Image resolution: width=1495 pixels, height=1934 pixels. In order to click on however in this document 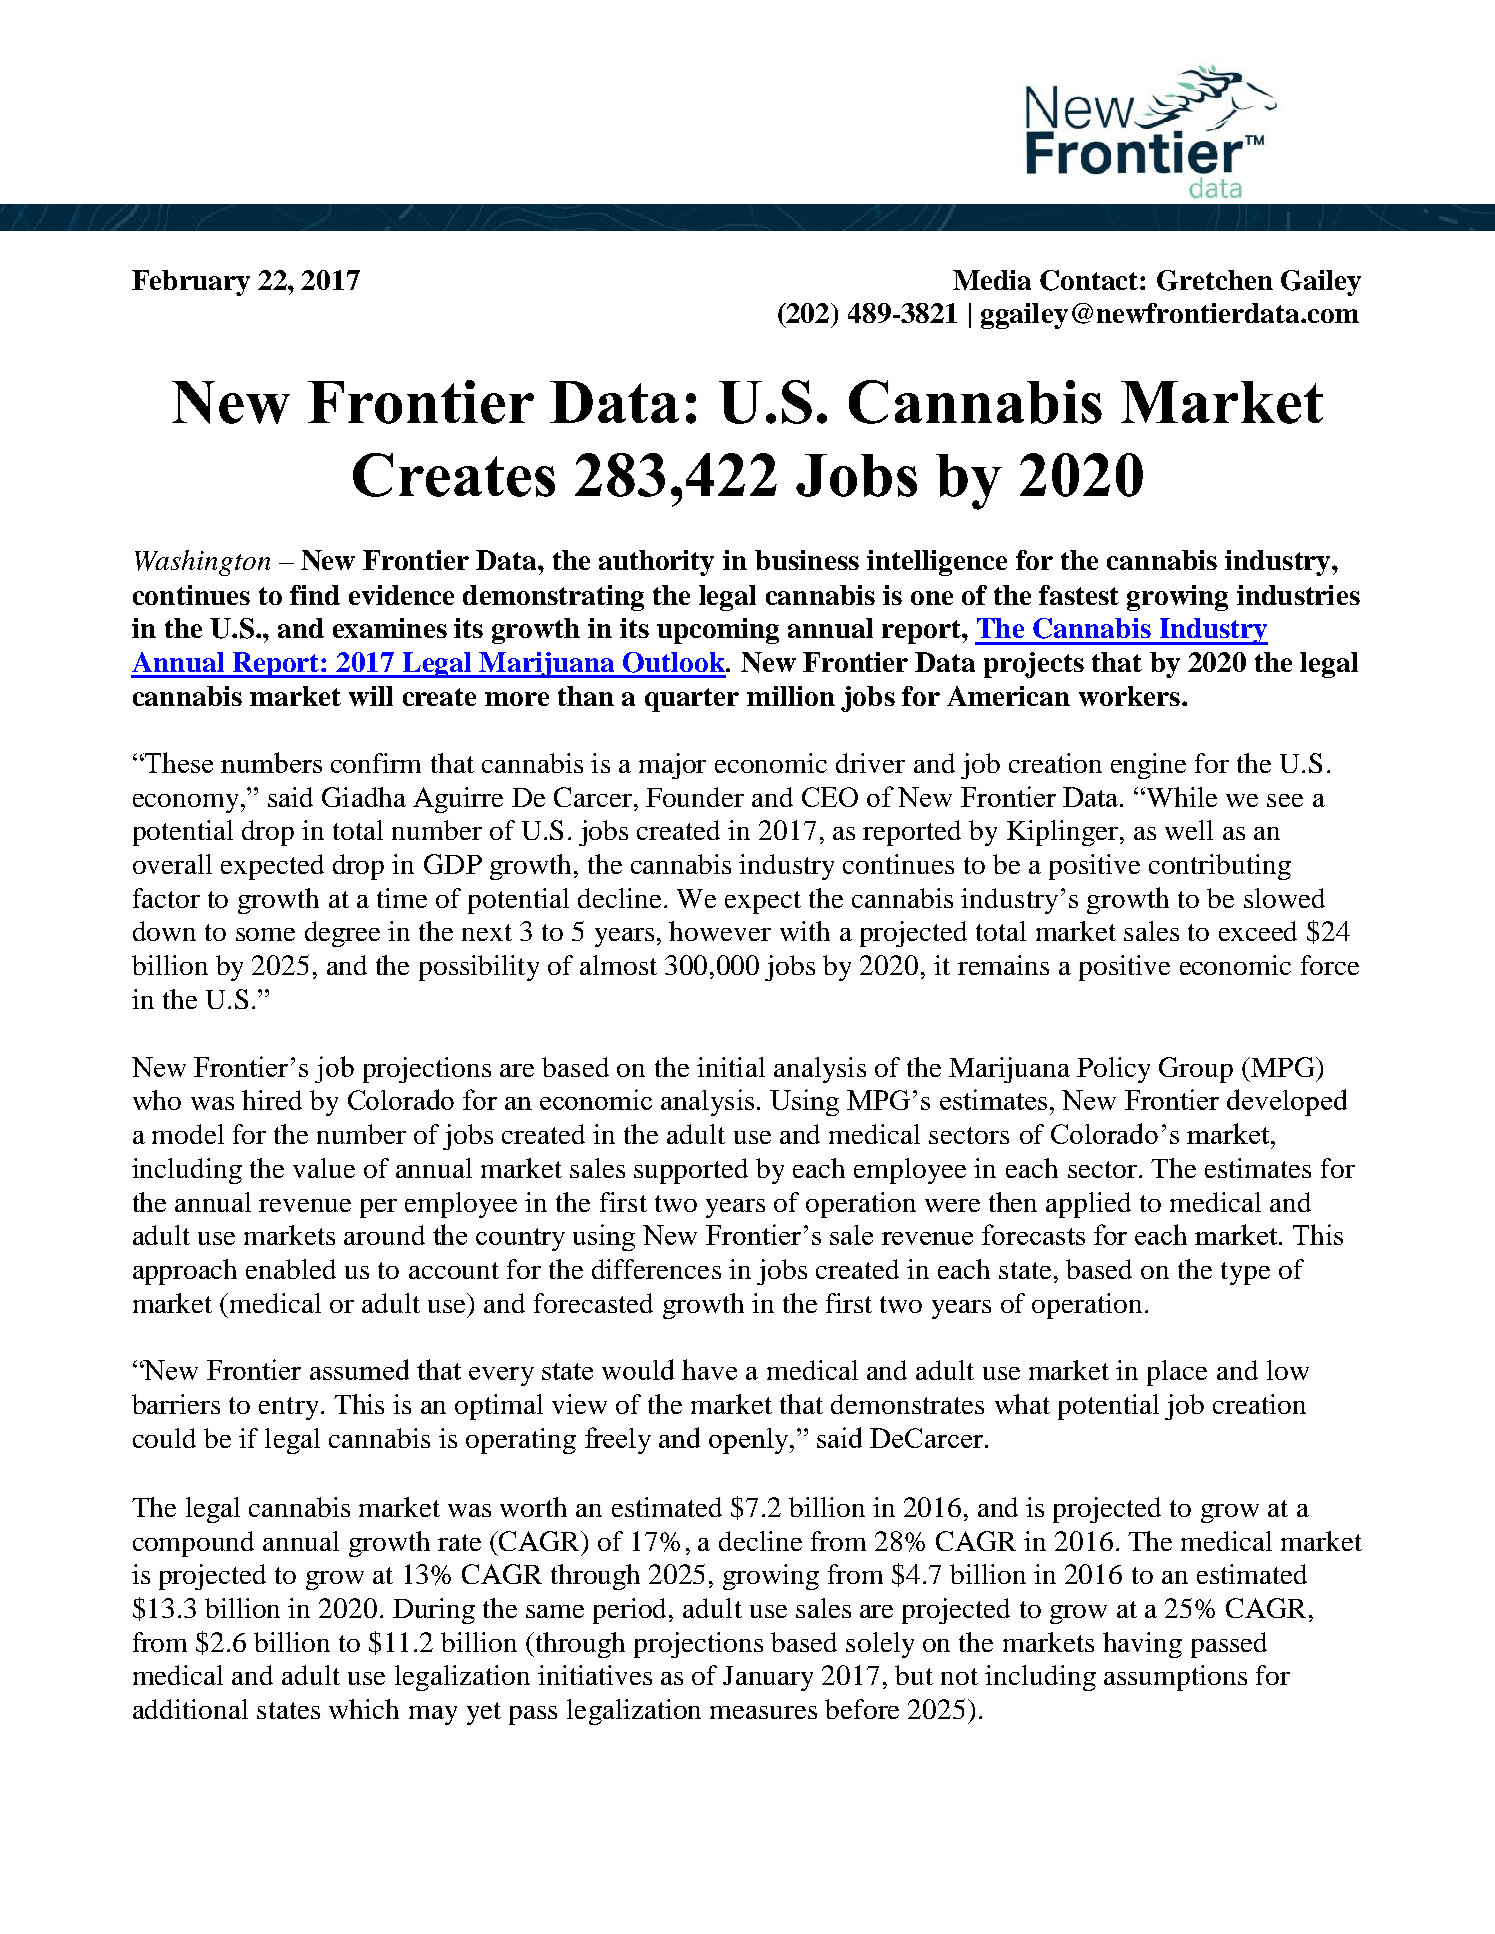, I will do `click(720, 931)`.
